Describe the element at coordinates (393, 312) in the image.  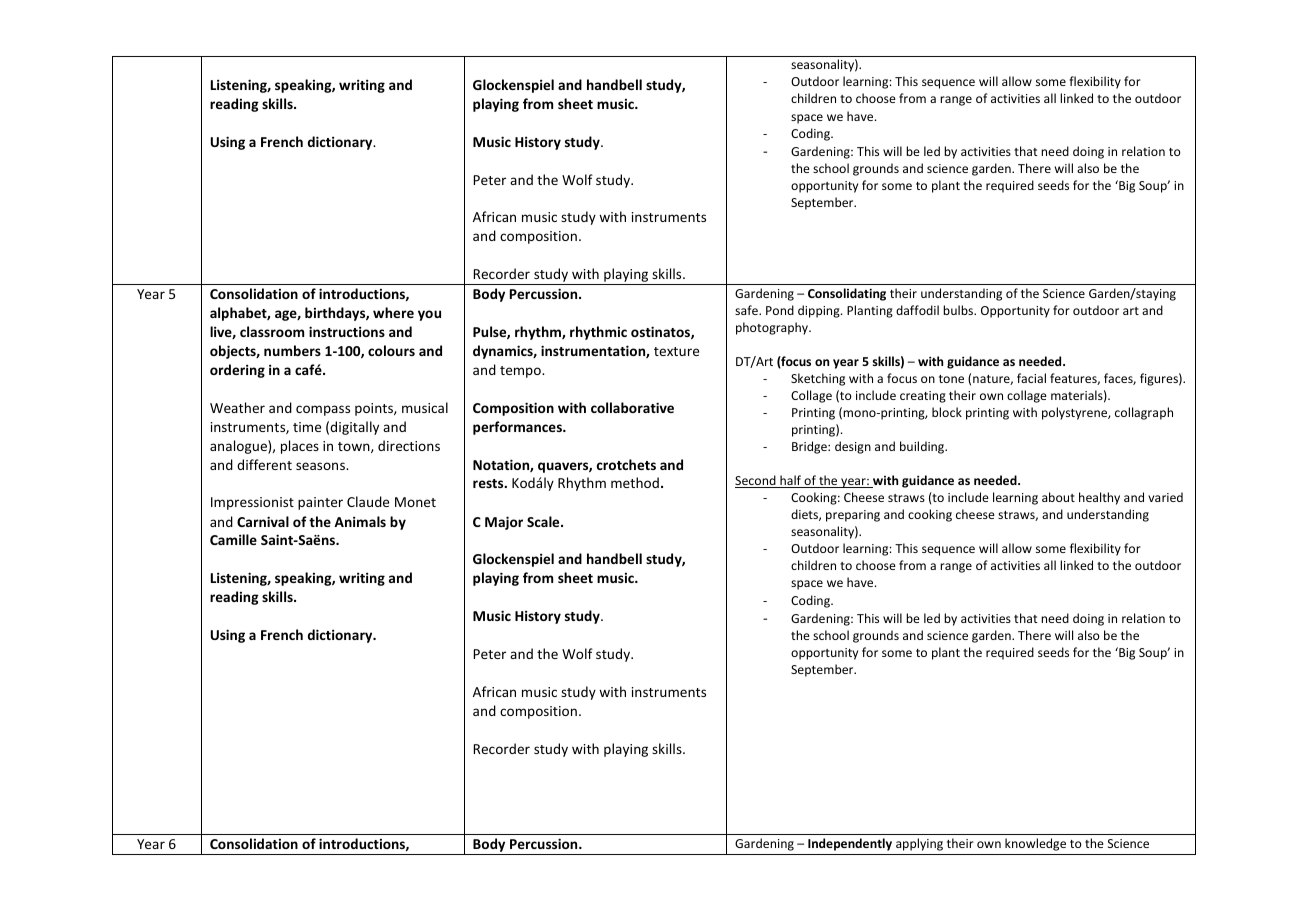
I see `where` at that location.
